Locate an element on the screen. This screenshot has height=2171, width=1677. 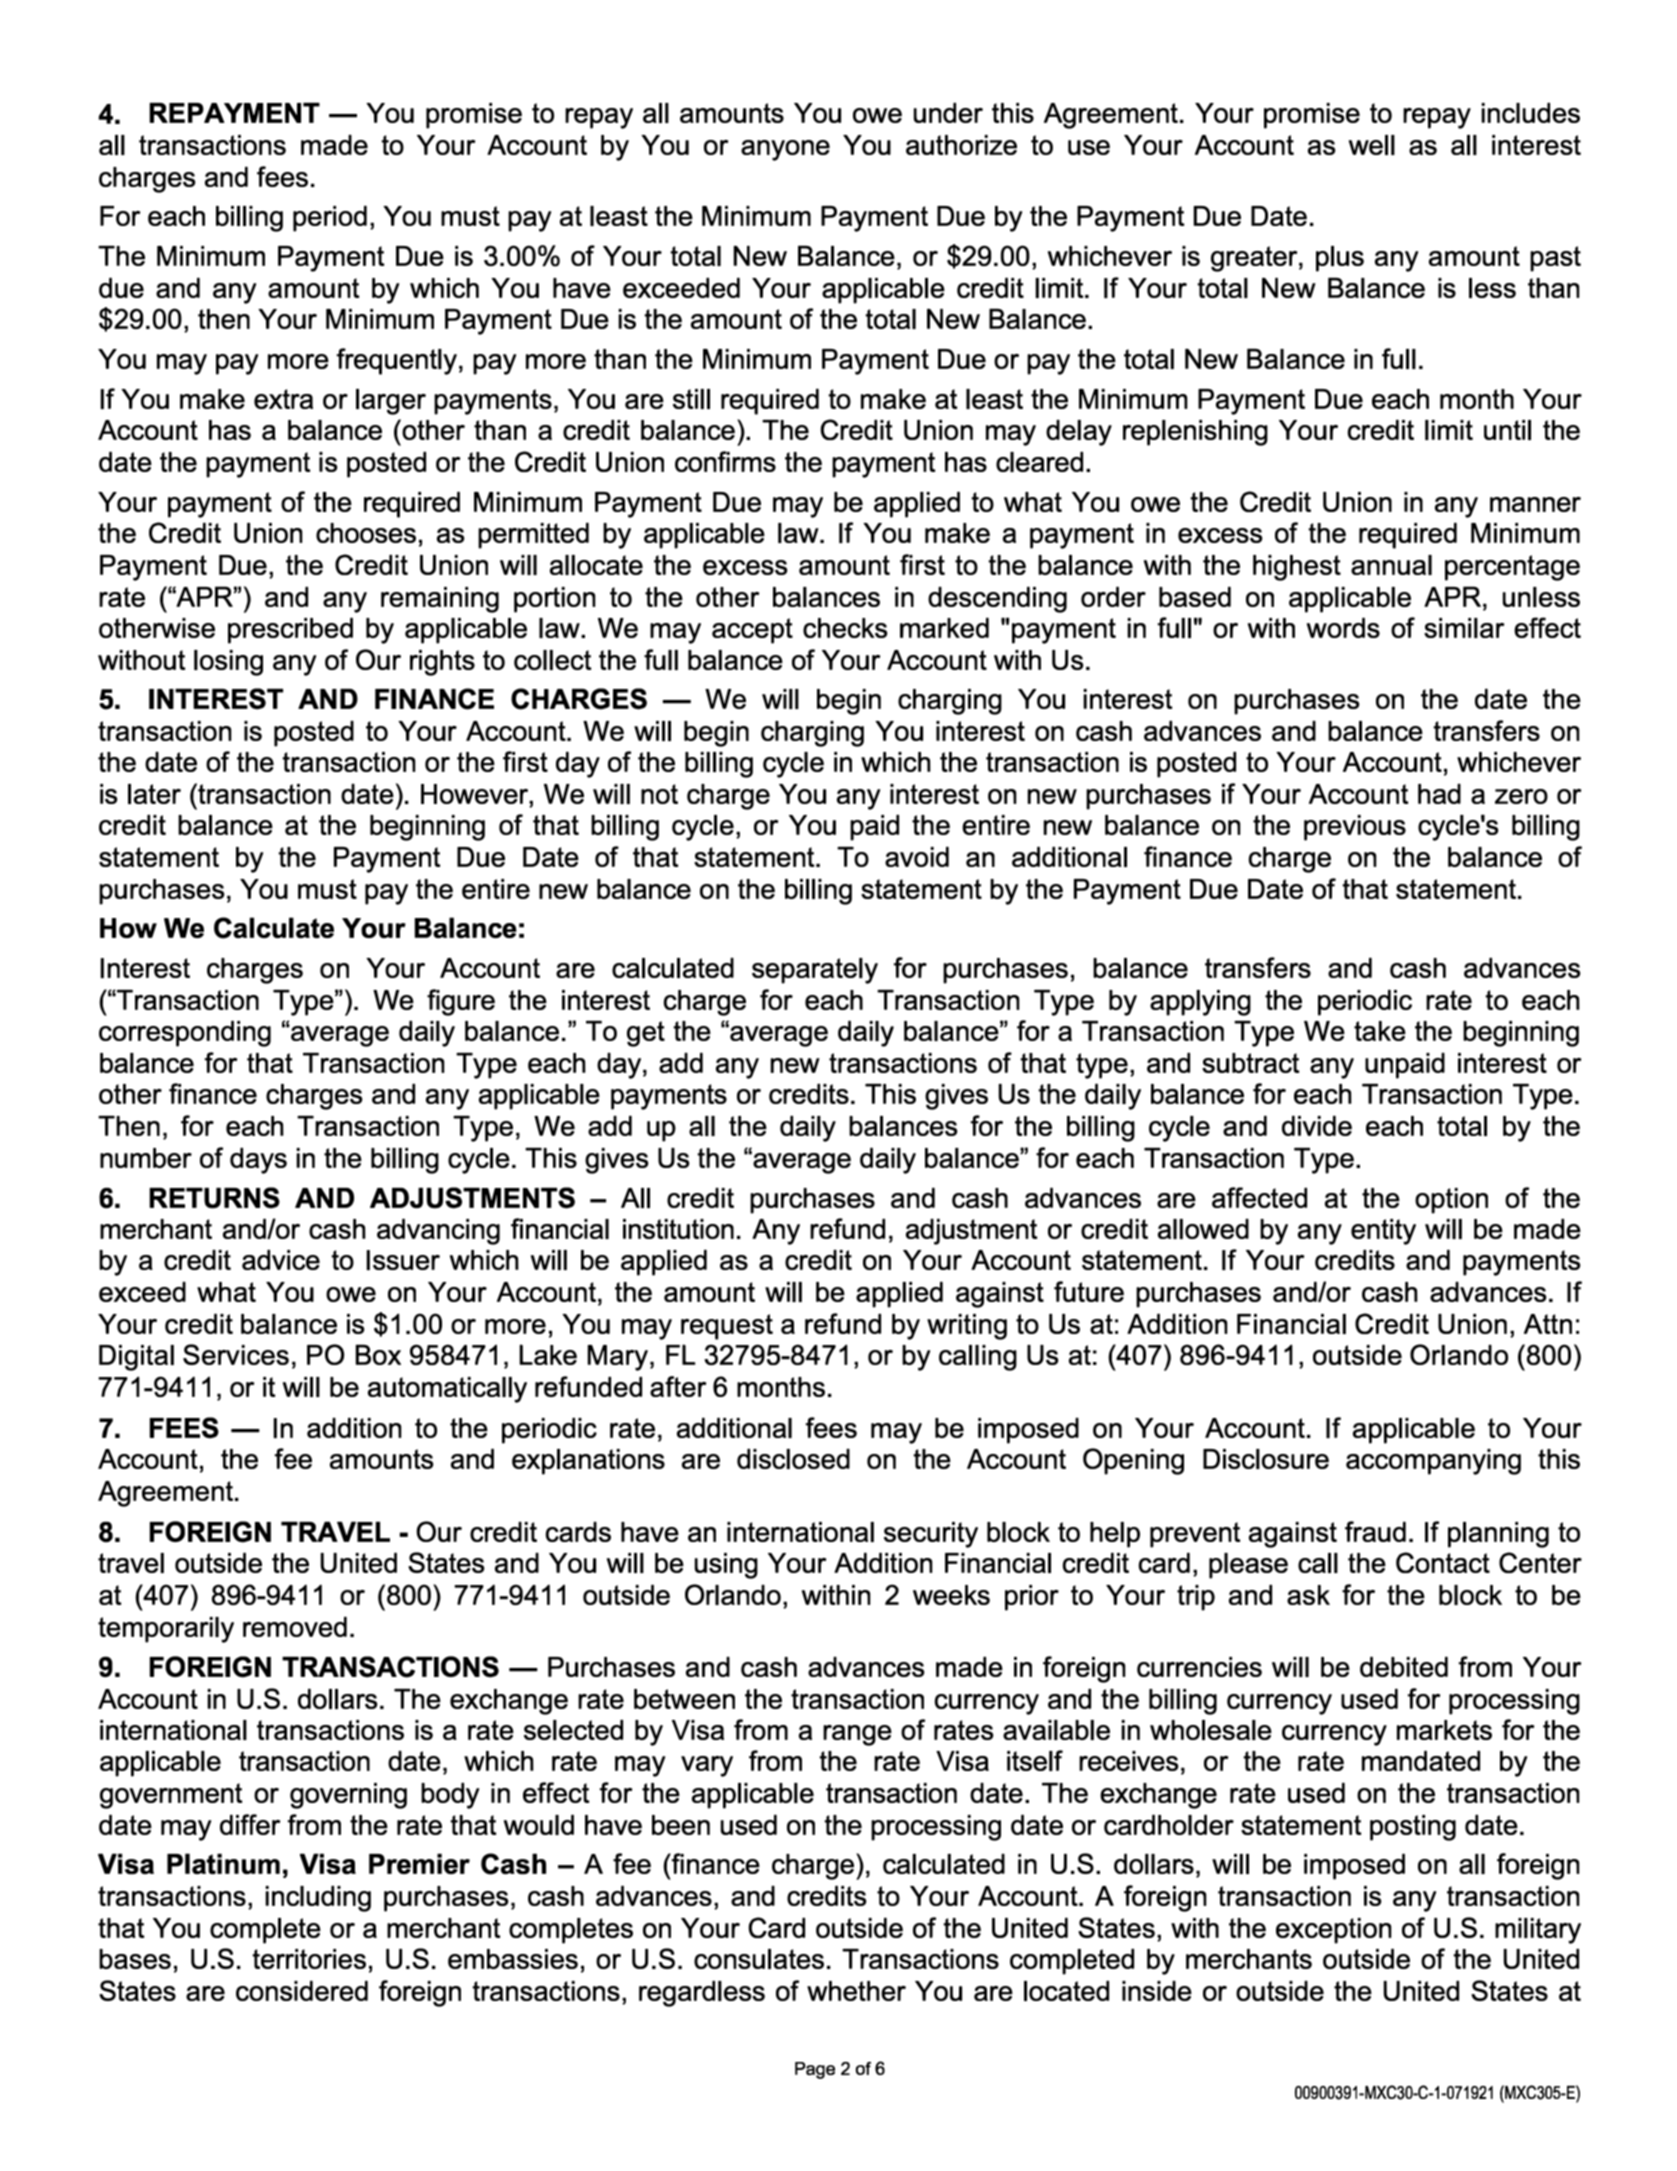
whether is located at coordinates (856, 1991).
